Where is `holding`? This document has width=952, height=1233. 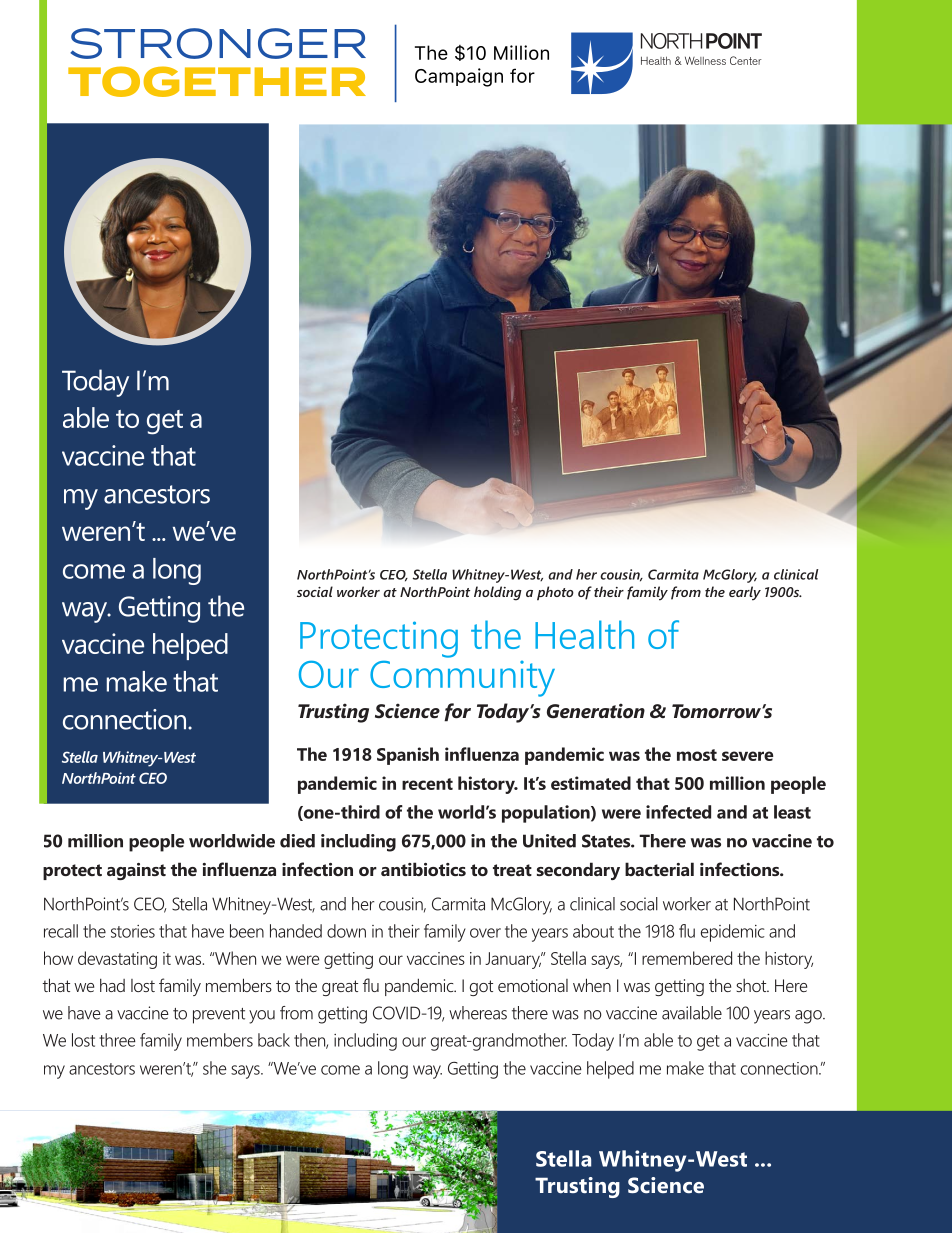
holding is located at coordinates (498, 593).
